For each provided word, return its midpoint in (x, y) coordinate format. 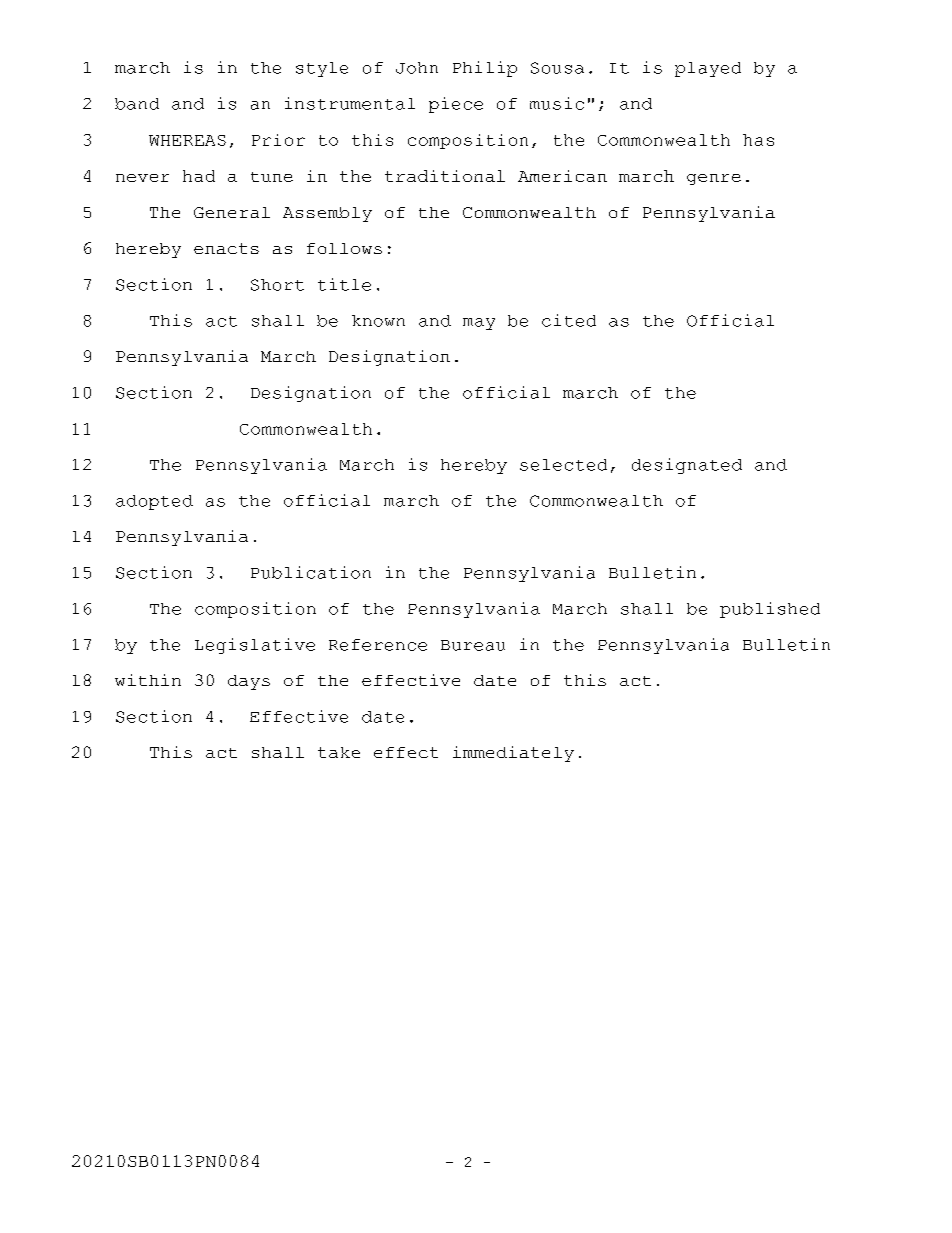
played (708, 69)
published (770, 610)
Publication (311, 572)
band (137, 104)
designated (687, 466)
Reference (378, 645)
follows (344, 248)
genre (714, 179)
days (249, 682)
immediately (513, 754)
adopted (154, 502)
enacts (226, 248)
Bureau (473, 645)
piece (456, 105)
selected (563, 465)
